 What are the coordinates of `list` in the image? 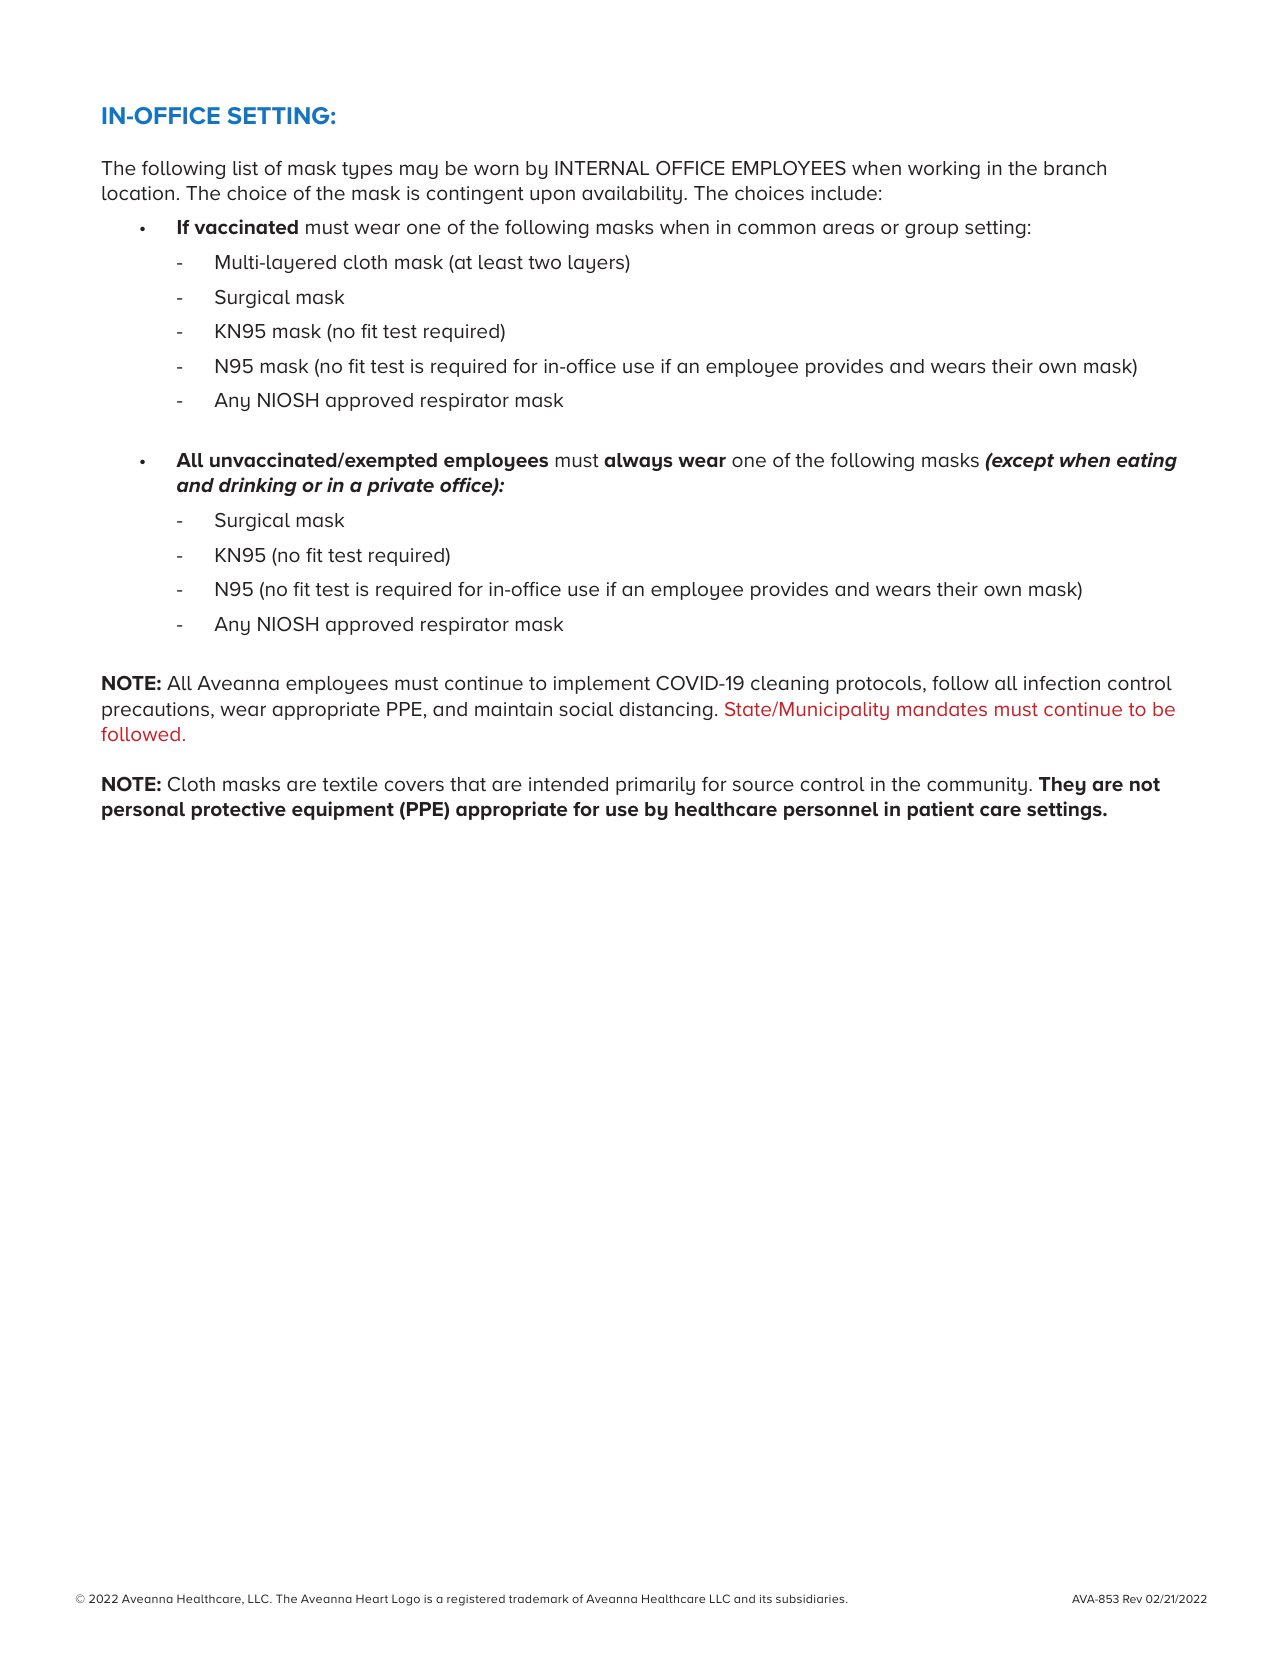 It's located at (245, 168).
